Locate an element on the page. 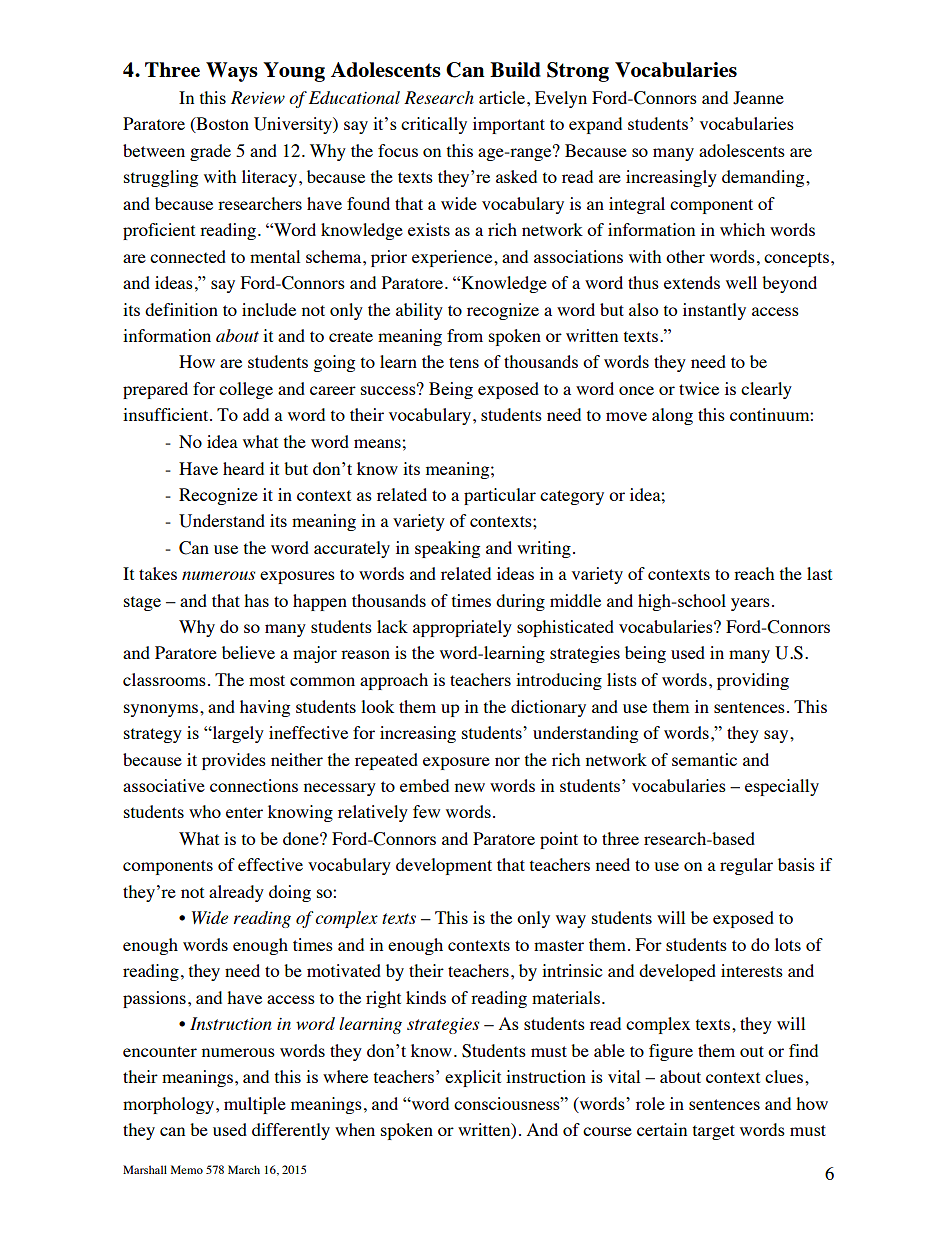 The height and width of the page is (1233, 952). new is located at coordinates (470, 787).
